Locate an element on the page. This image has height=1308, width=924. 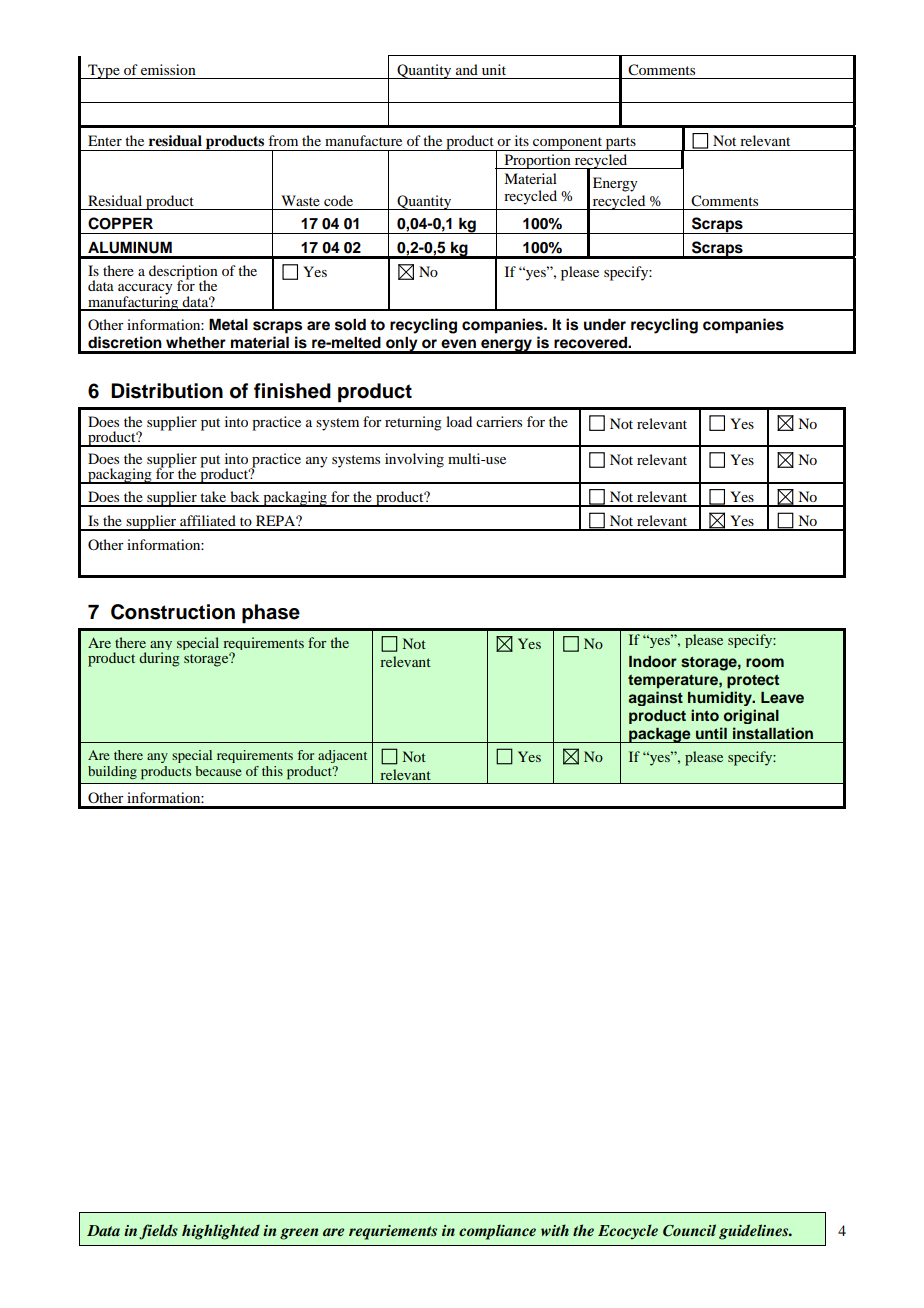
highlighted is located at coordinates (221, 1232).
